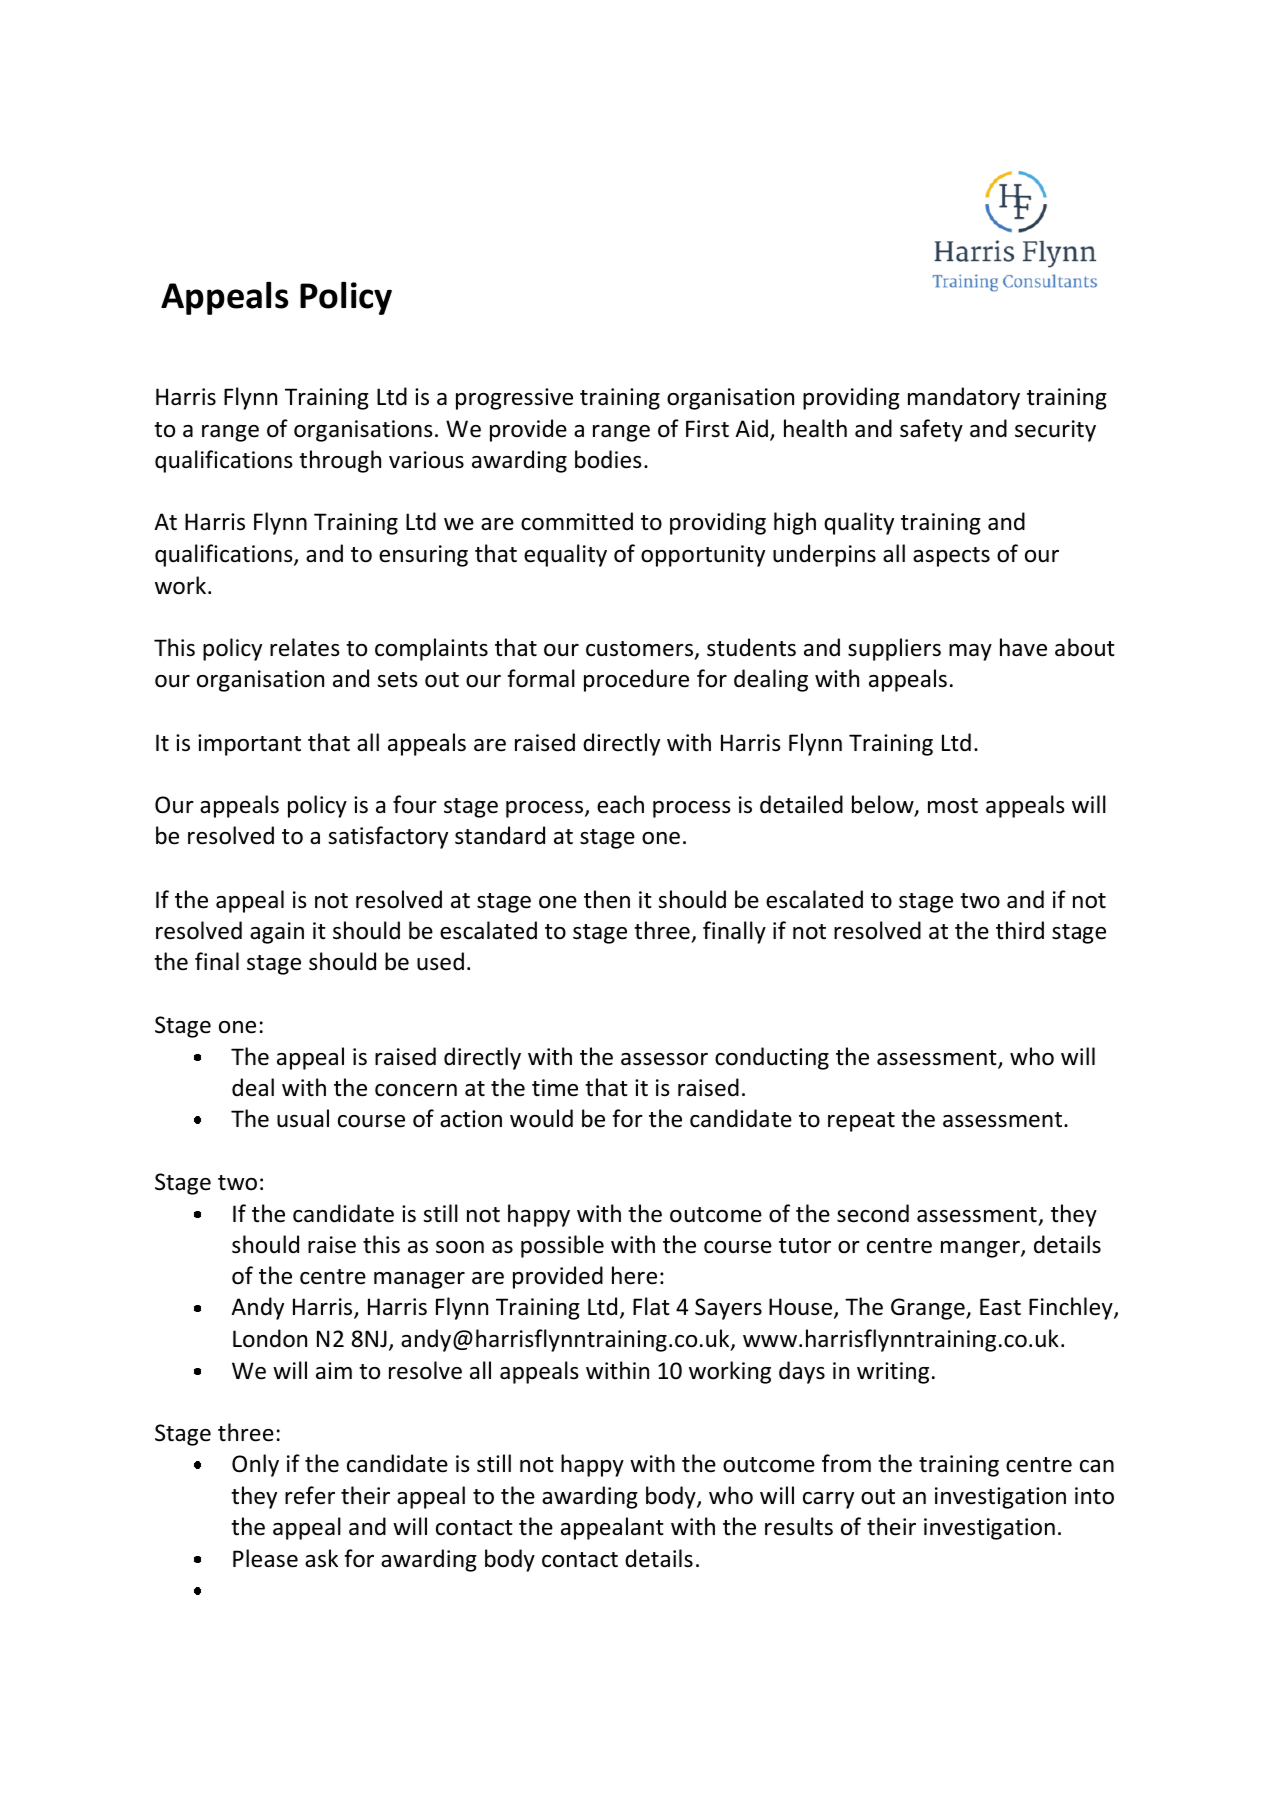 This screenshot has width=1275, height=1804. What do you see at coordinates (799, 1526) in the screenshot?
I see `results` at bounding box center [799, 1526].
